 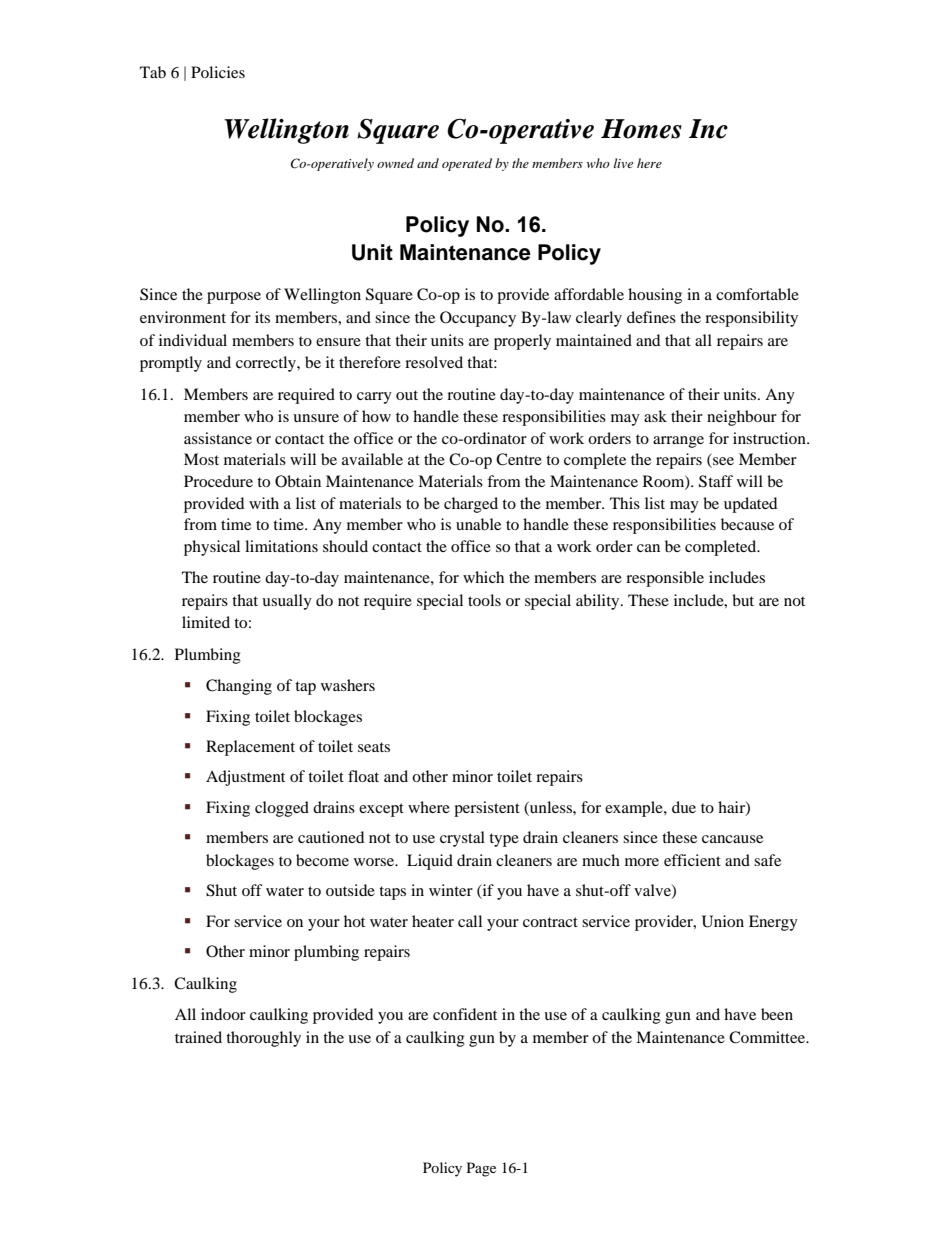 What do you see at coordinates (467, 164) in the screenshot?
I see `operated` at bounding box center [467, 164].
